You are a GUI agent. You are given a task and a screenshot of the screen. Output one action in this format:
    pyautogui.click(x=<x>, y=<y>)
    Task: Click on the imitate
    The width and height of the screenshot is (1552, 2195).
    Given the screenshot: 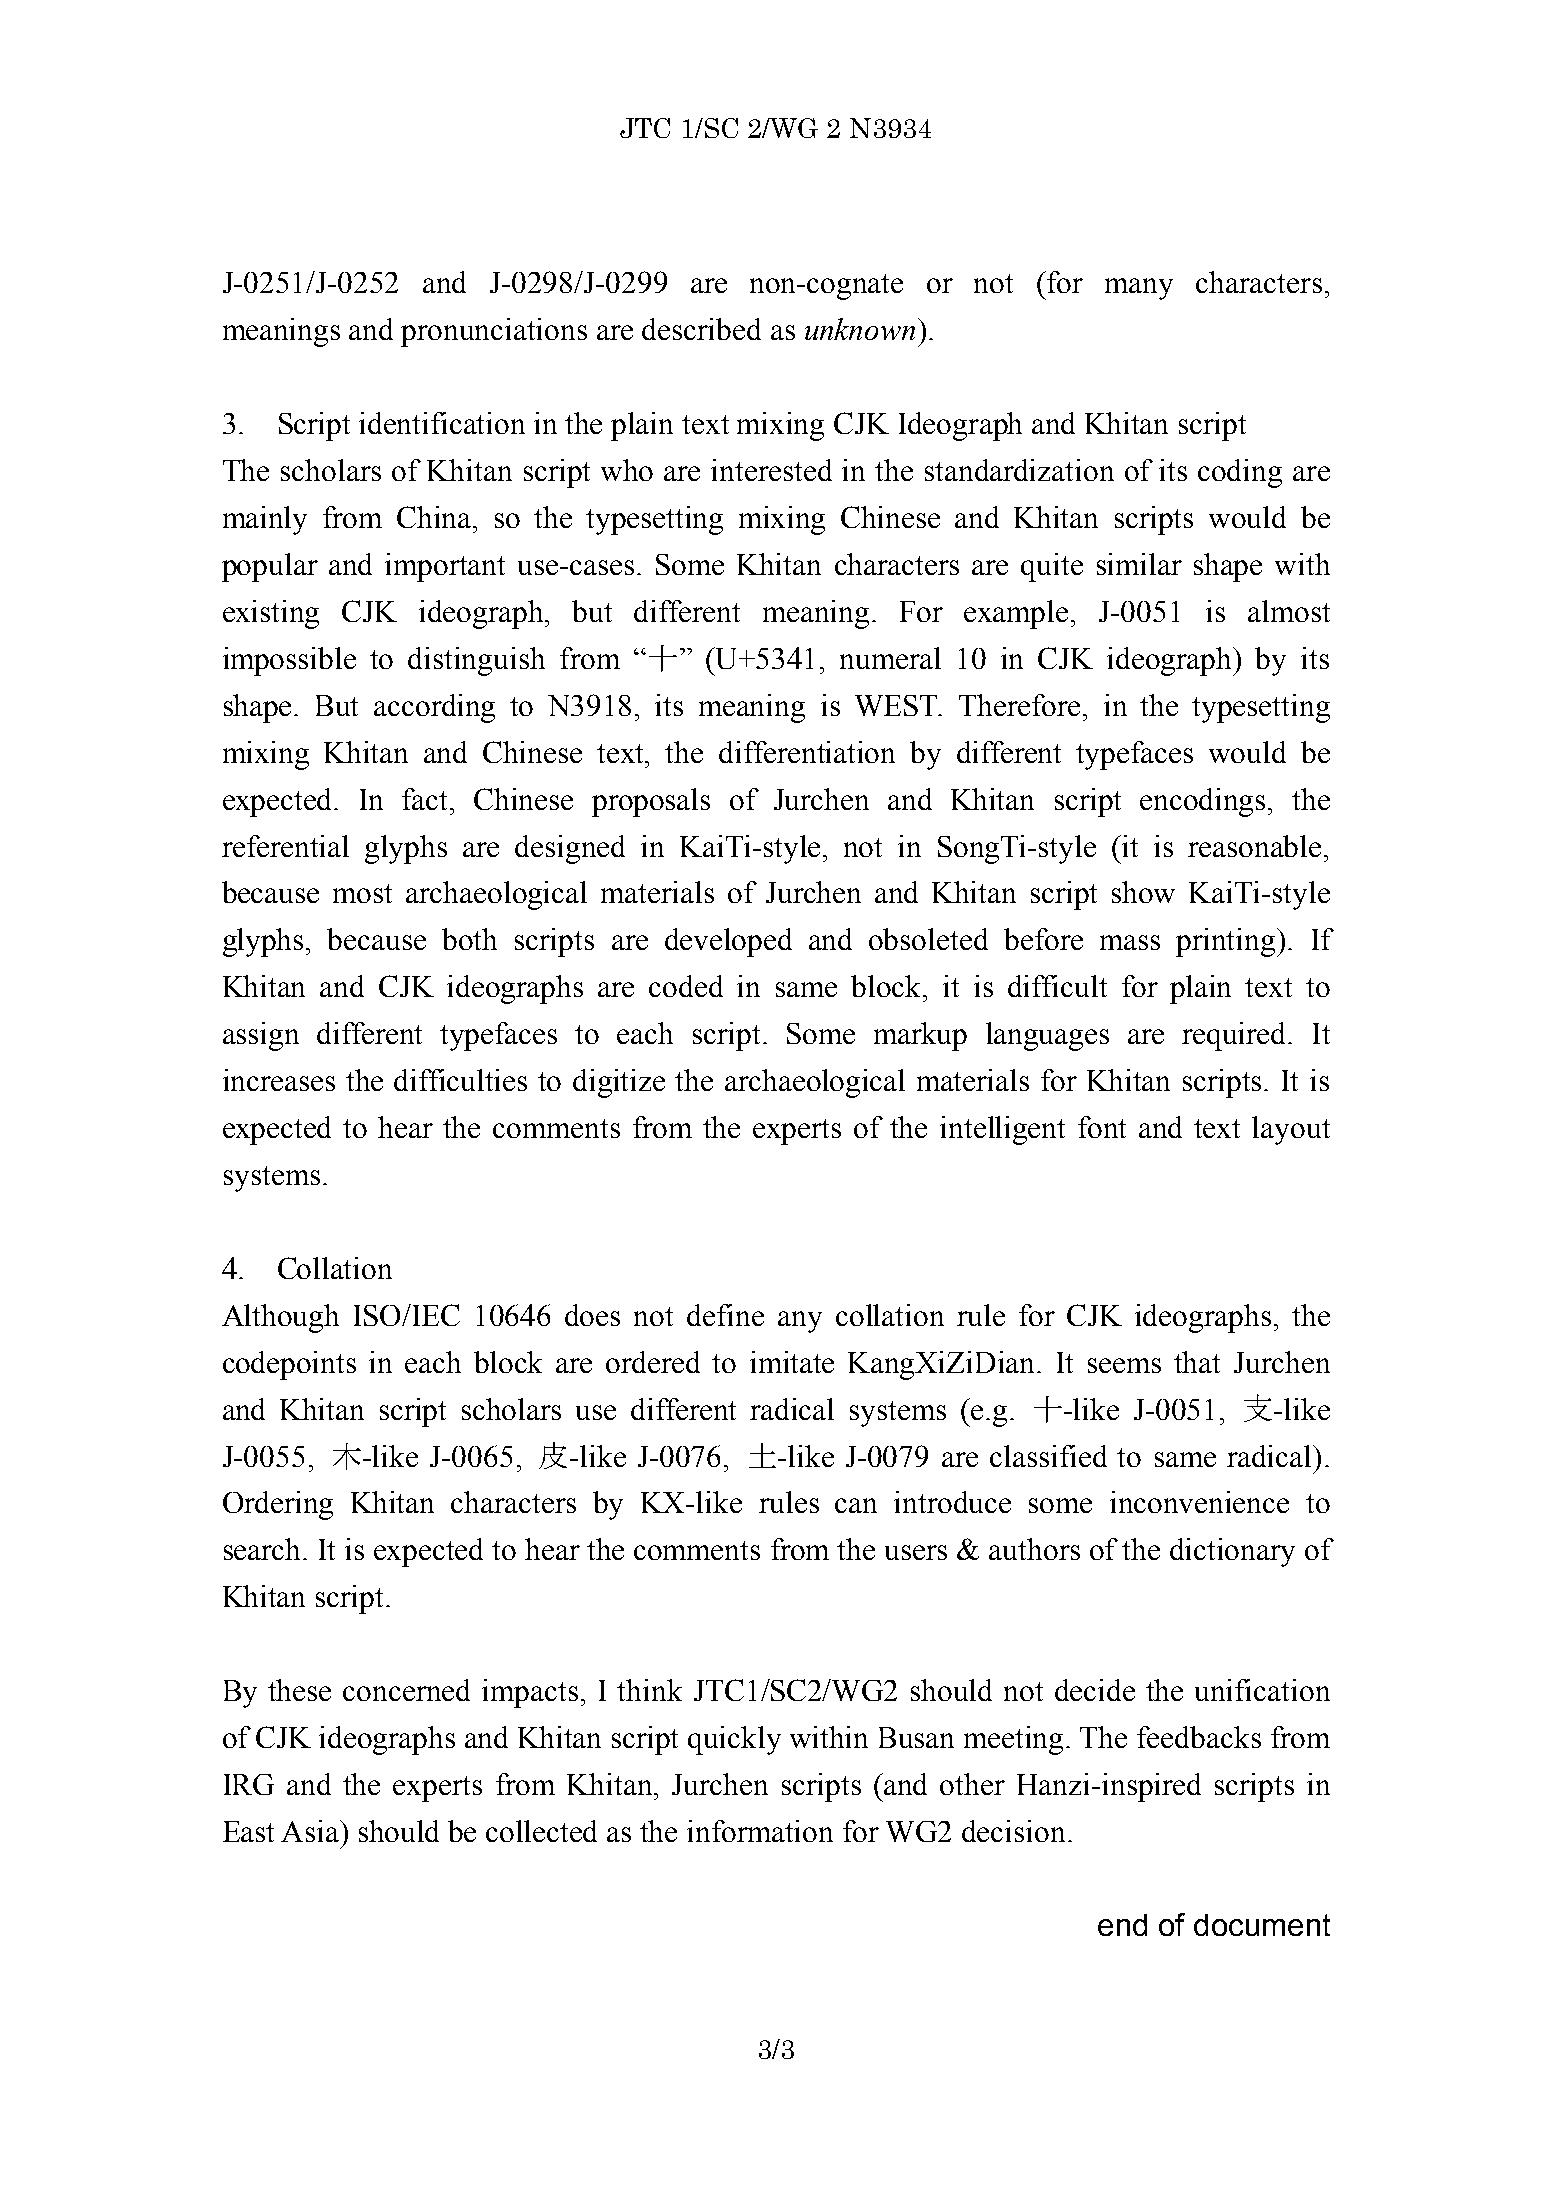 What is the action you would take?
    pyautogui.click(x=792, y=1362)
